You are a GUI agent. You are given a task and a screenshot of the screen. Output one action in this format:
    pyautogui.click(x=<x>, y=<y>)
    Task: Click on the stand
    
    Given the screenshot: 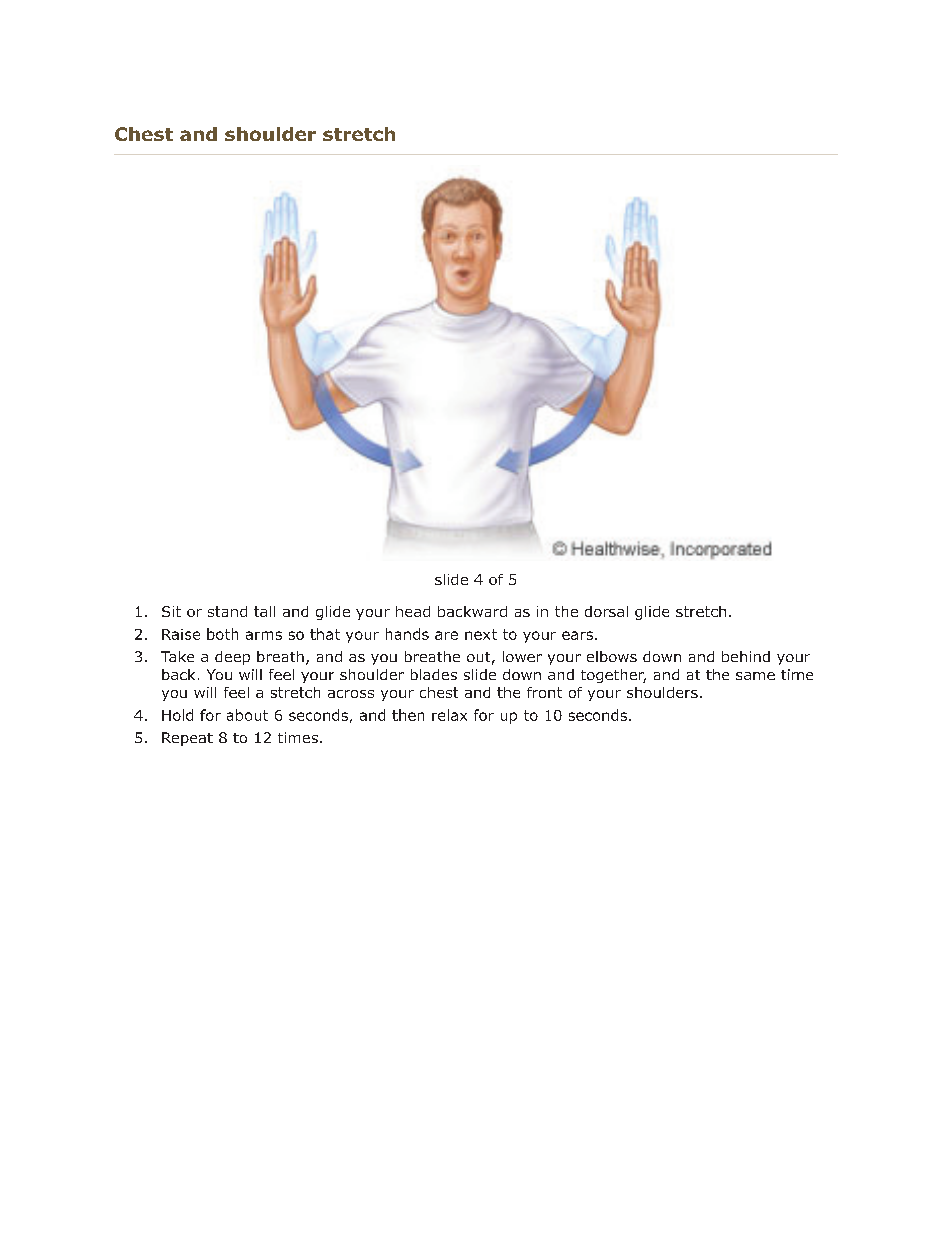 What is the action you would take?
    pyautogui.click(x=227, y=611)
